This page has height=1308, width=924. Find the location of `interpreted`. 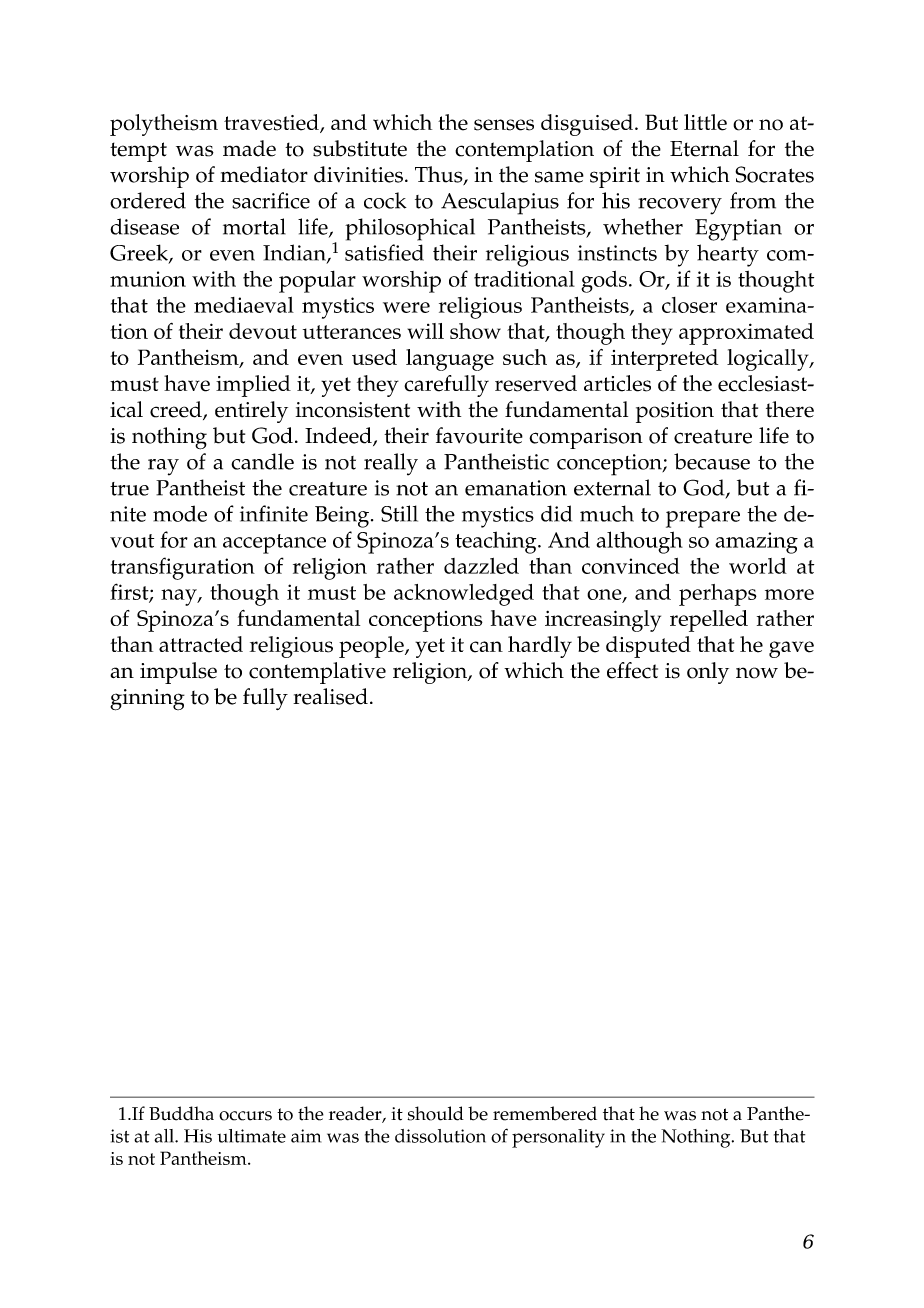

interpreted is located at coordinates (664, 360).
